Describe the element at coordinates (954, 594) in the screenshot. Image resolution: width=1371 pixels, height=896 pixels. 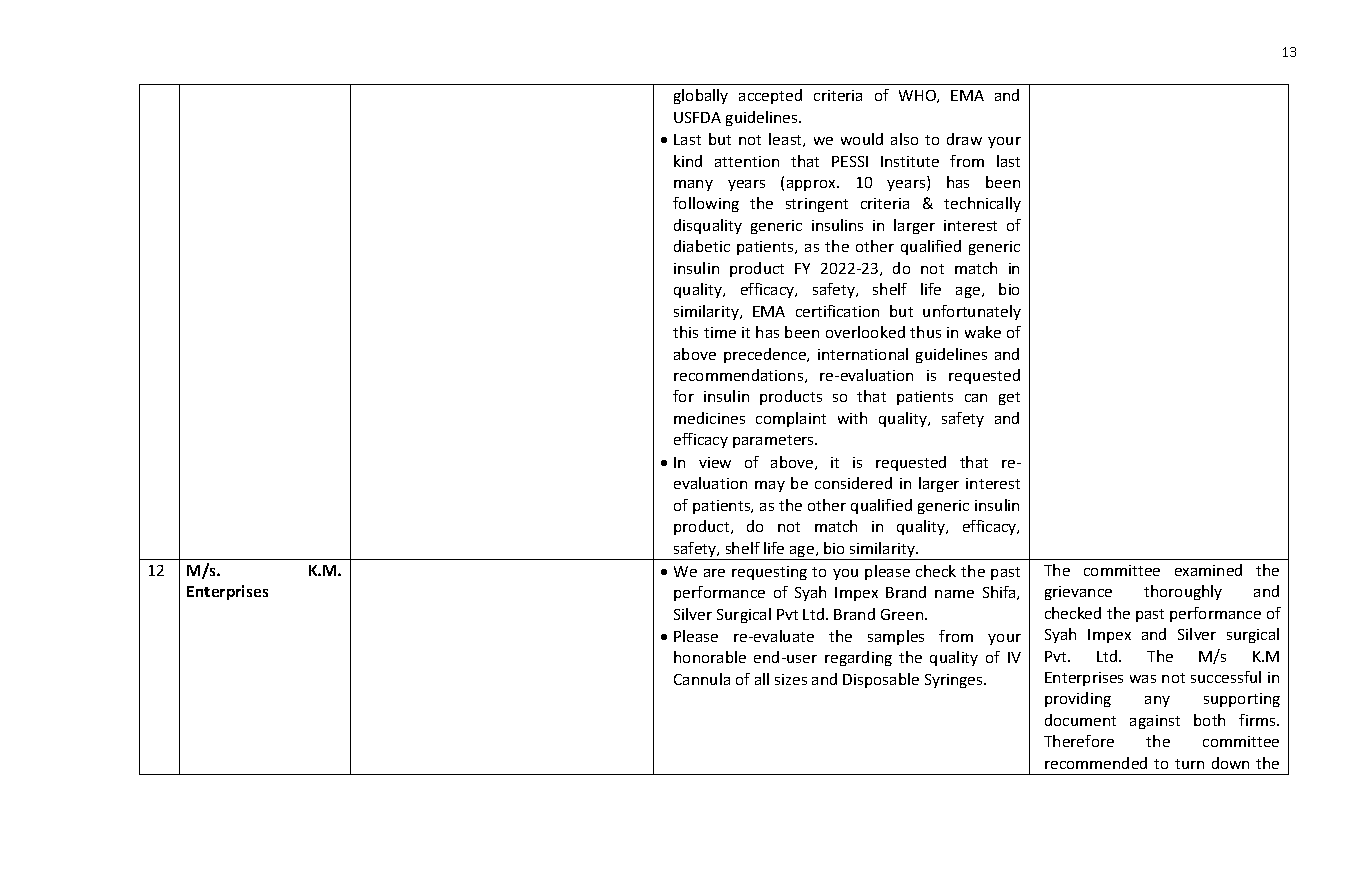
I see `name` at that location.
